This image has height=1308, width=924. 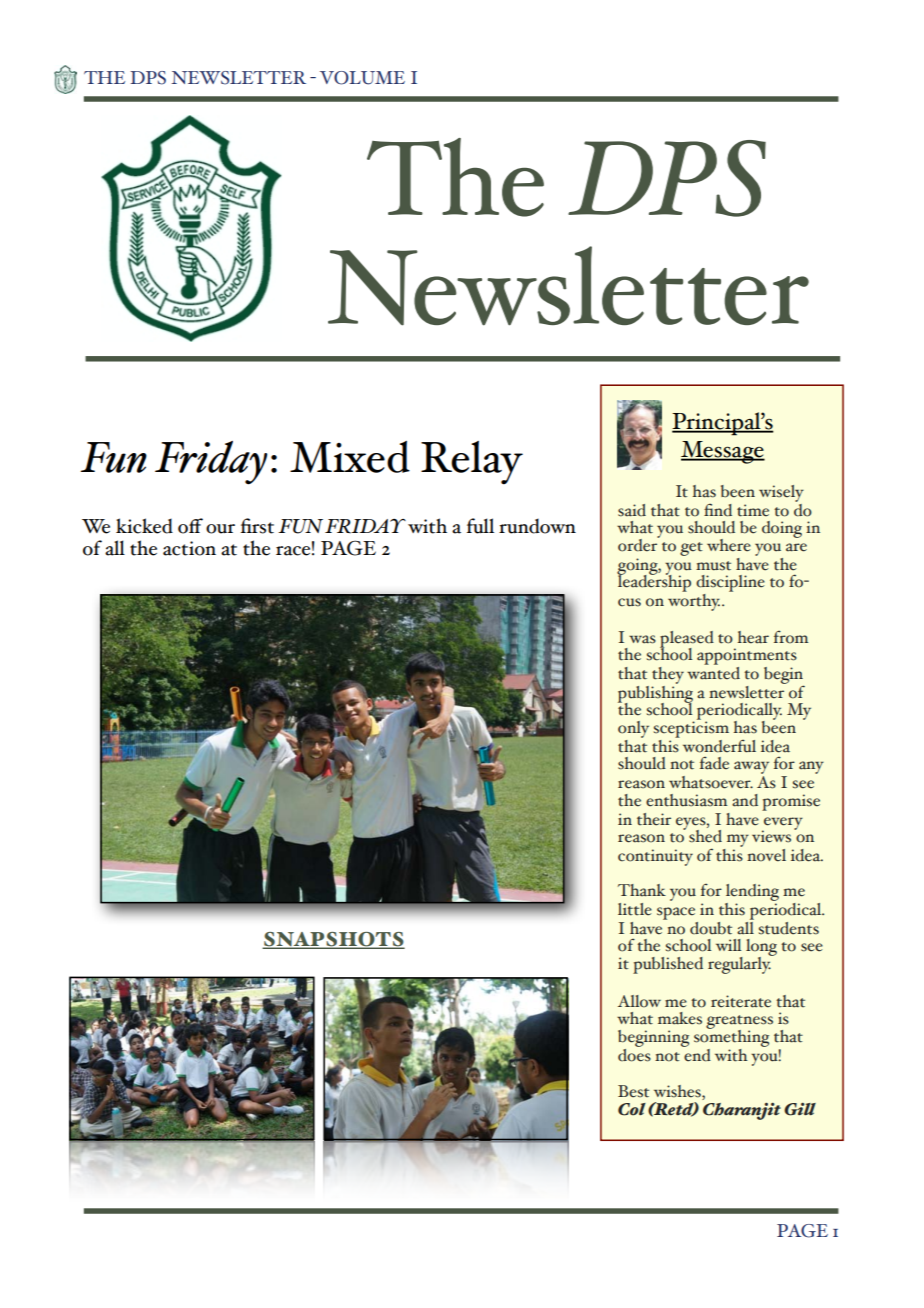 I want to click on only, so click(x=633, y=729).
